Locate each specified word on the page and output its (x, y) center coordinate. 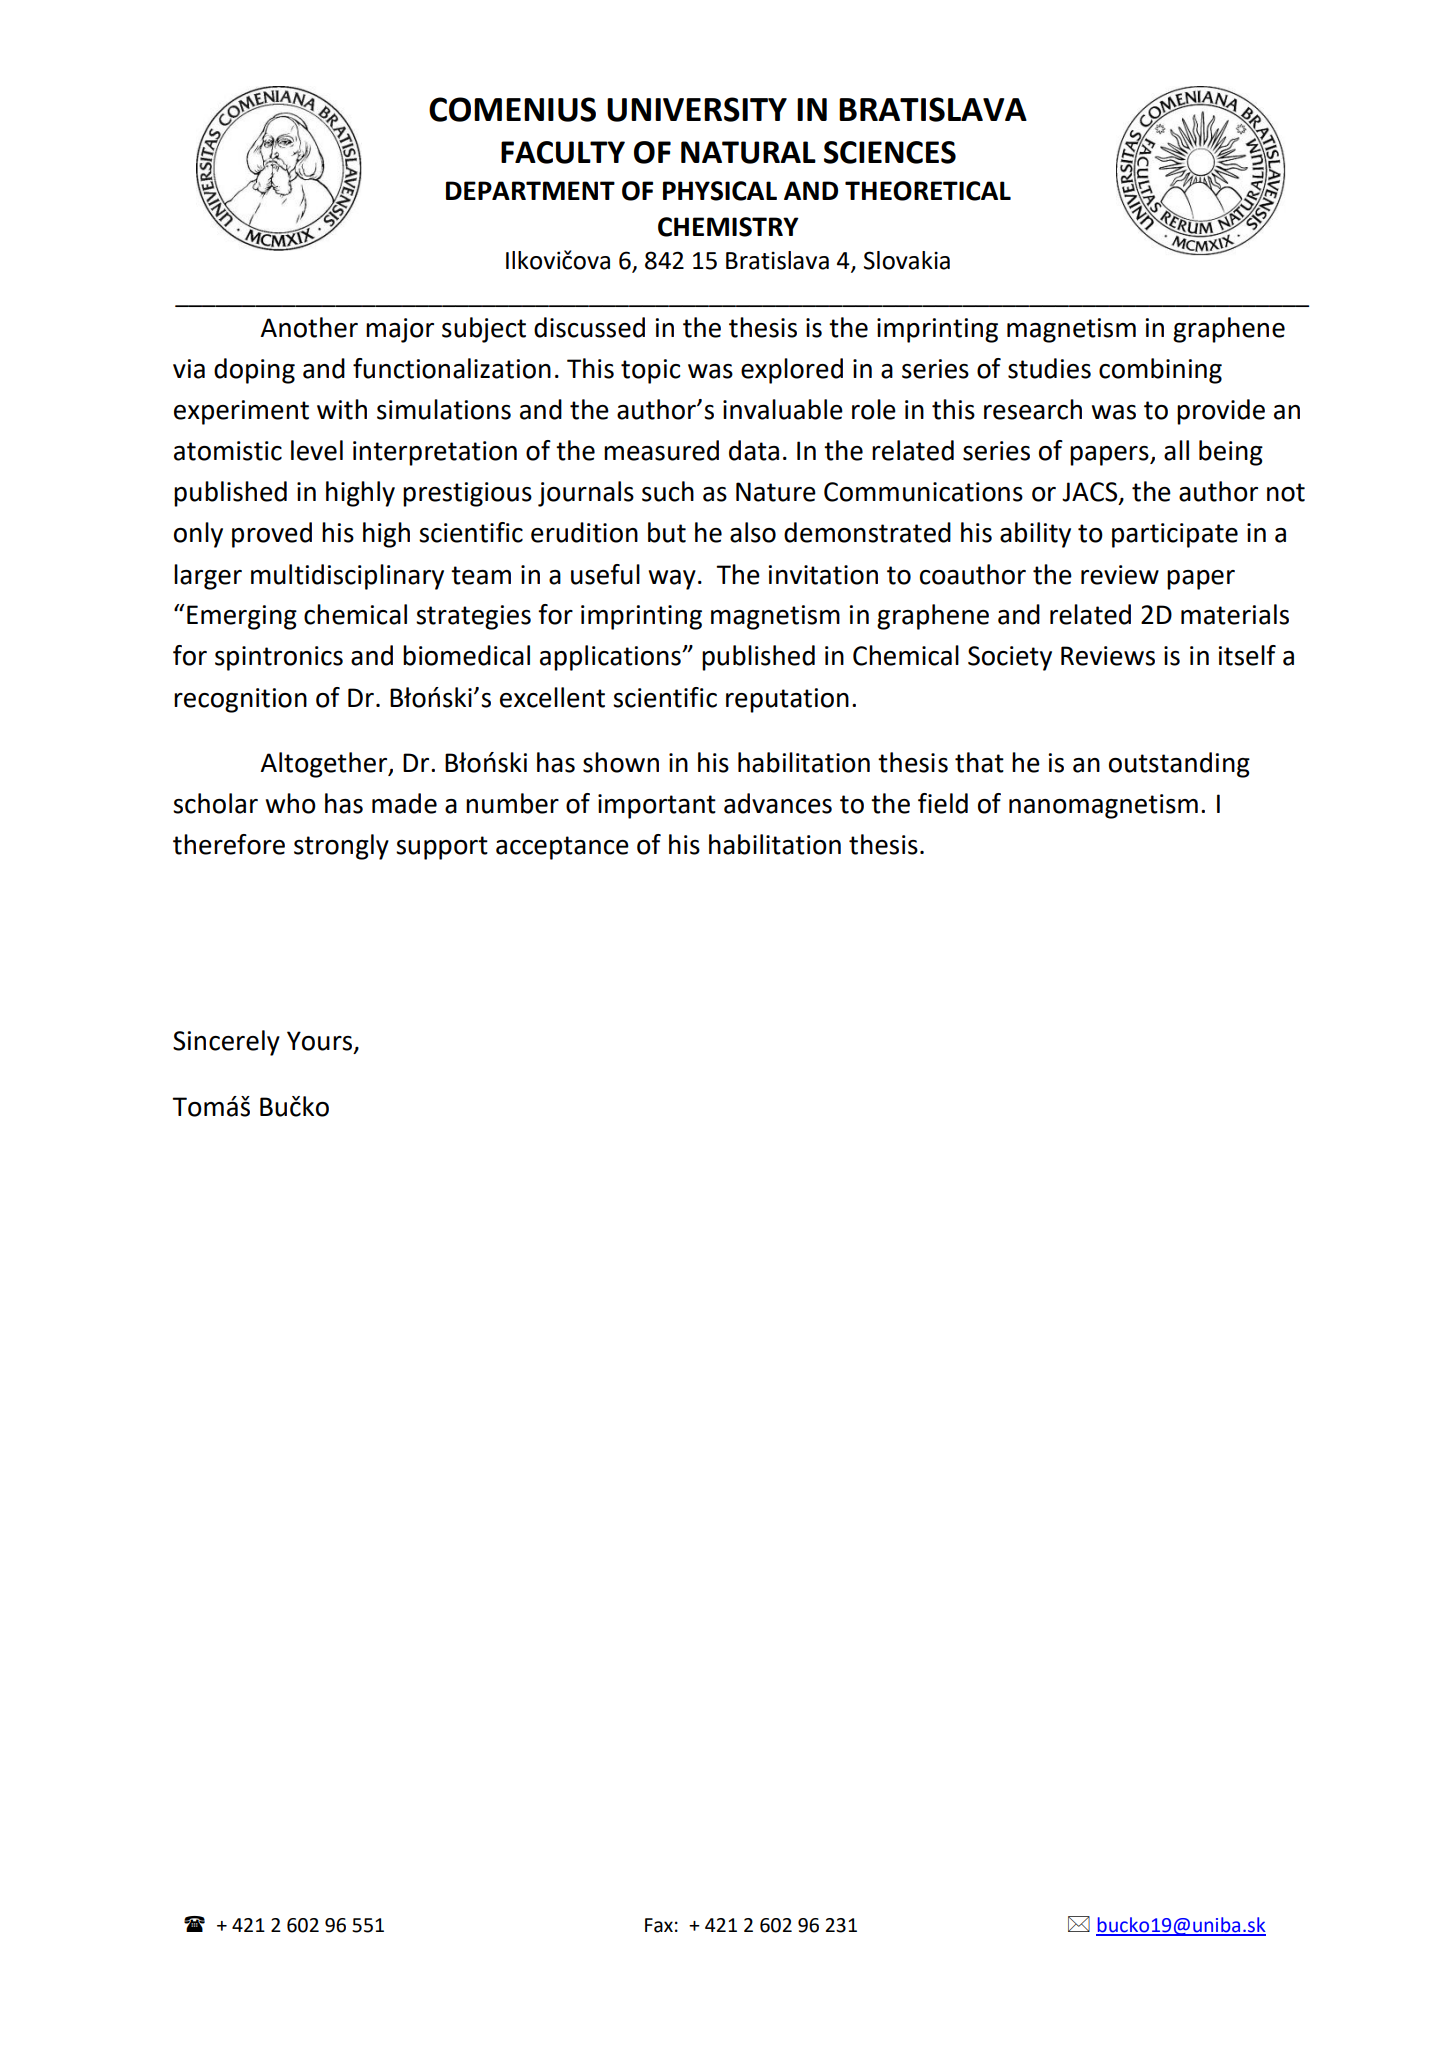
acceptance (562, 848)
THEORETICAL (928, 191)
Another (309, 327)
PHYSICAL (720, 191)
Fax (659, 1925)
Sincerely (226, 1043)
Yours (321, 1042)
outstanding (1179, 765)
